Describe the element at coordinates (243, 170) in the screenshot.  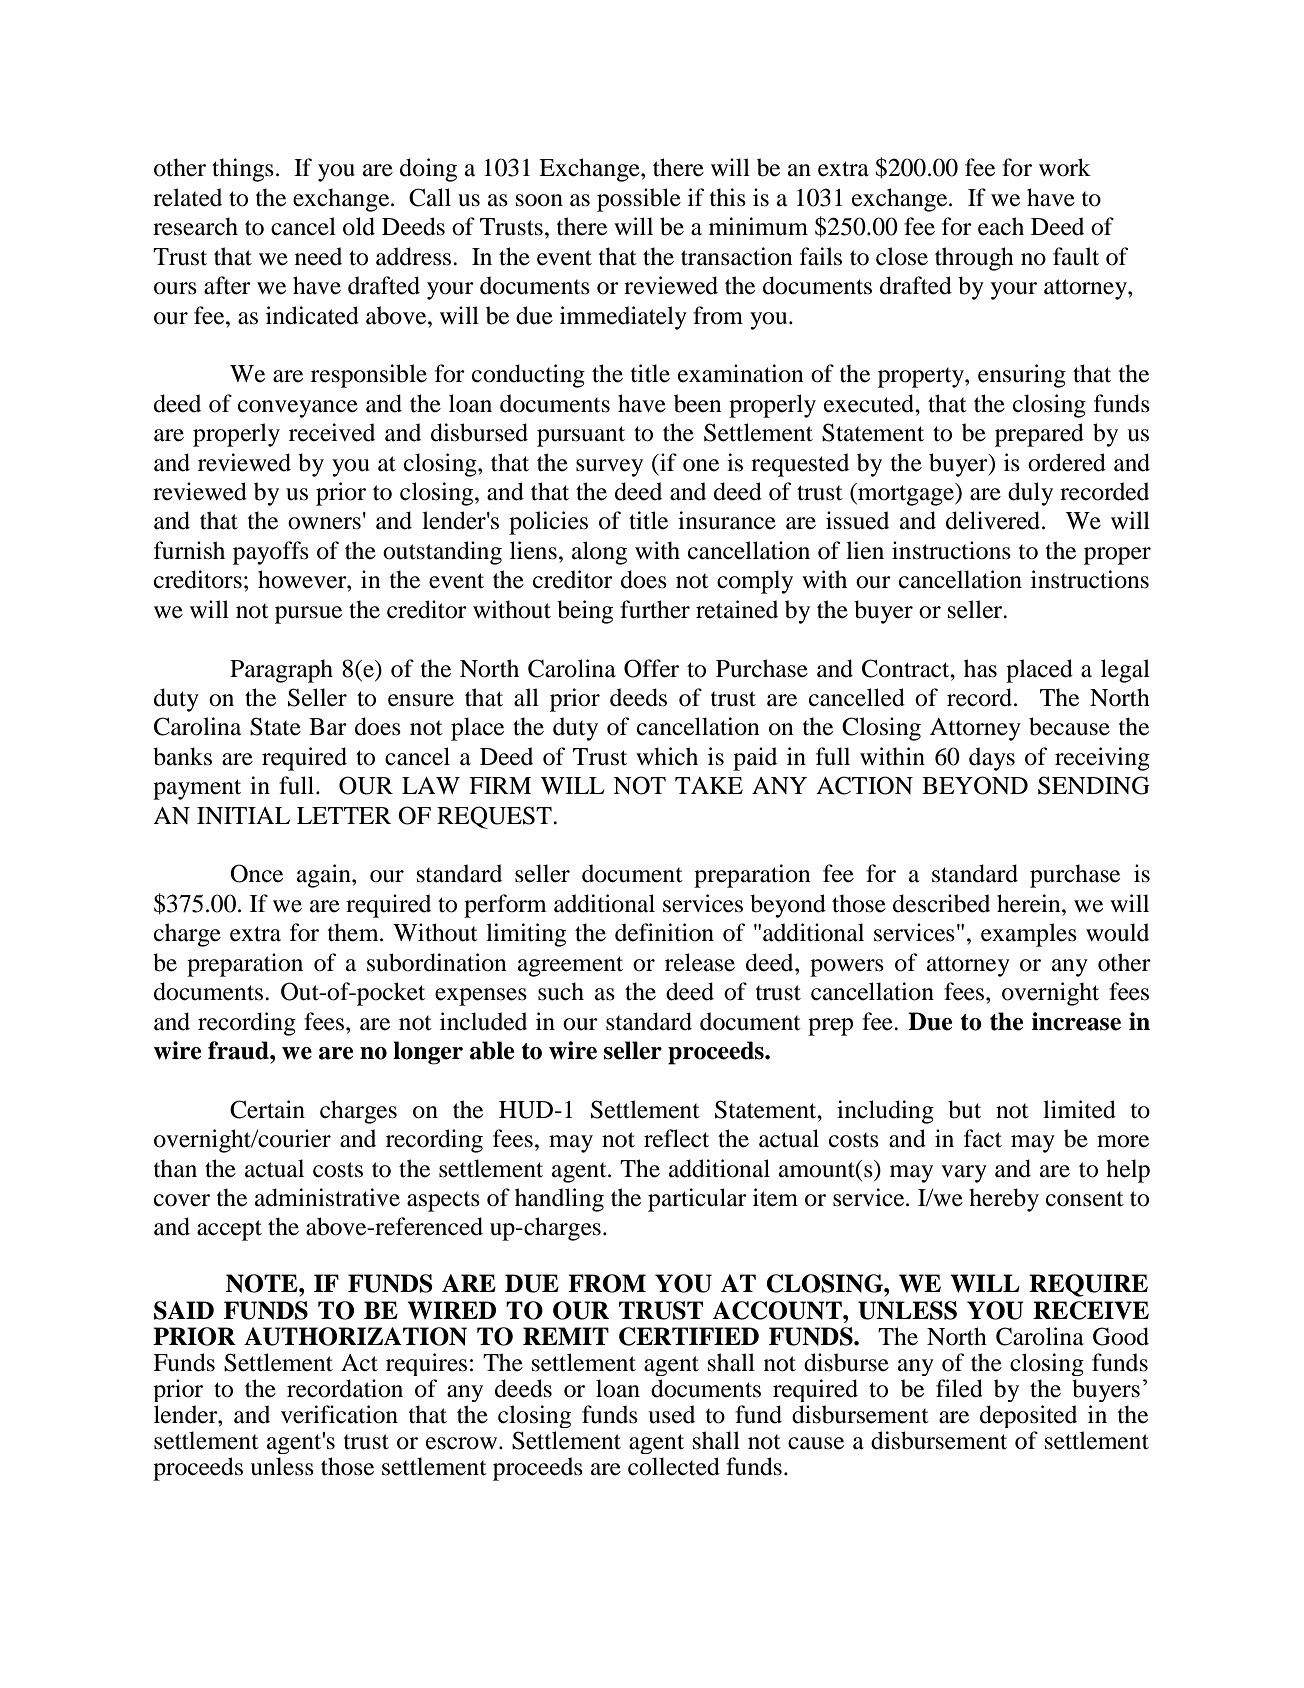
I see `things` at that location.
